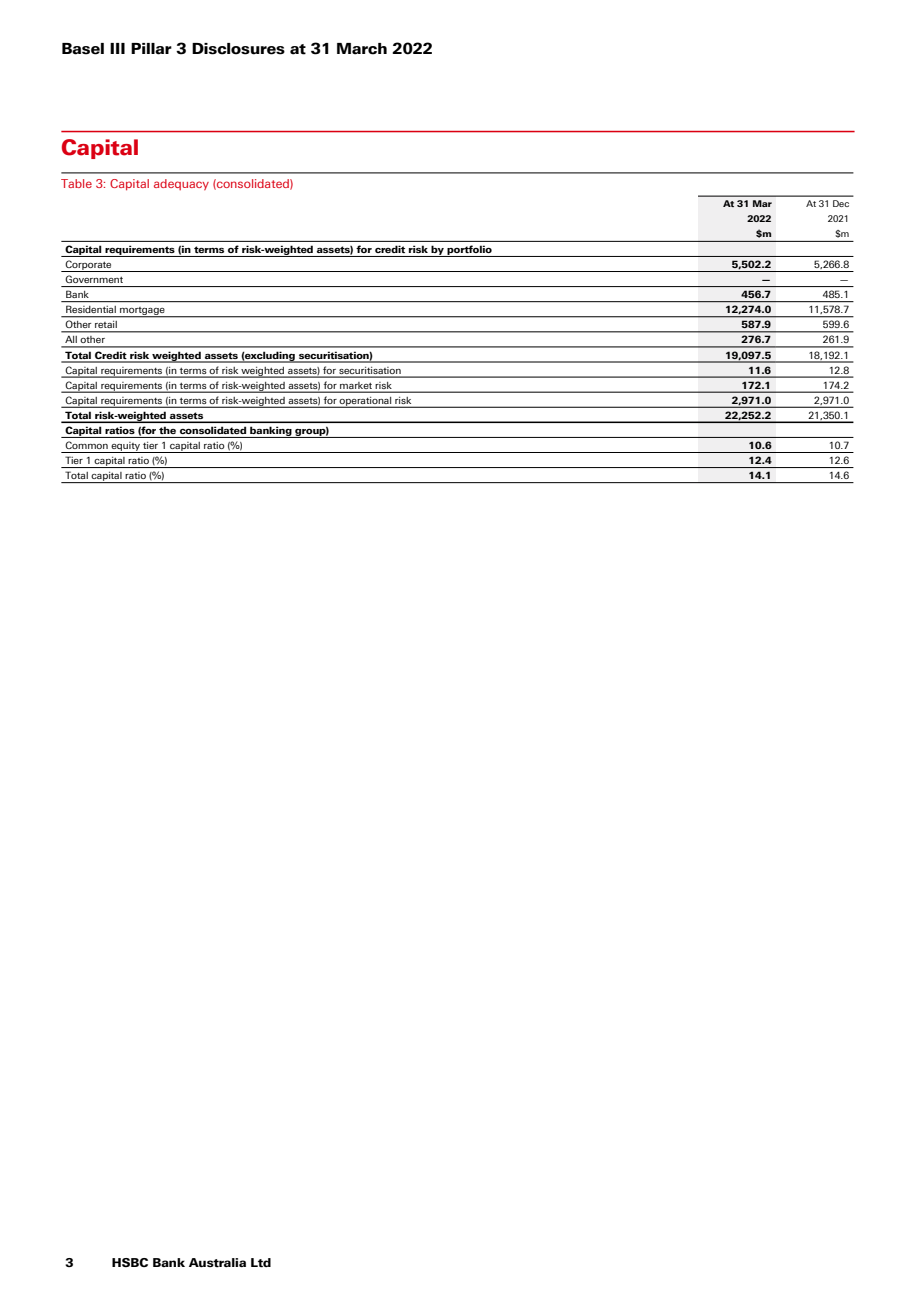 This screenshot has height=1303, width=924. Describe the element at coordinates (125, 447) in the screenshot. I see `equity` at that location.
